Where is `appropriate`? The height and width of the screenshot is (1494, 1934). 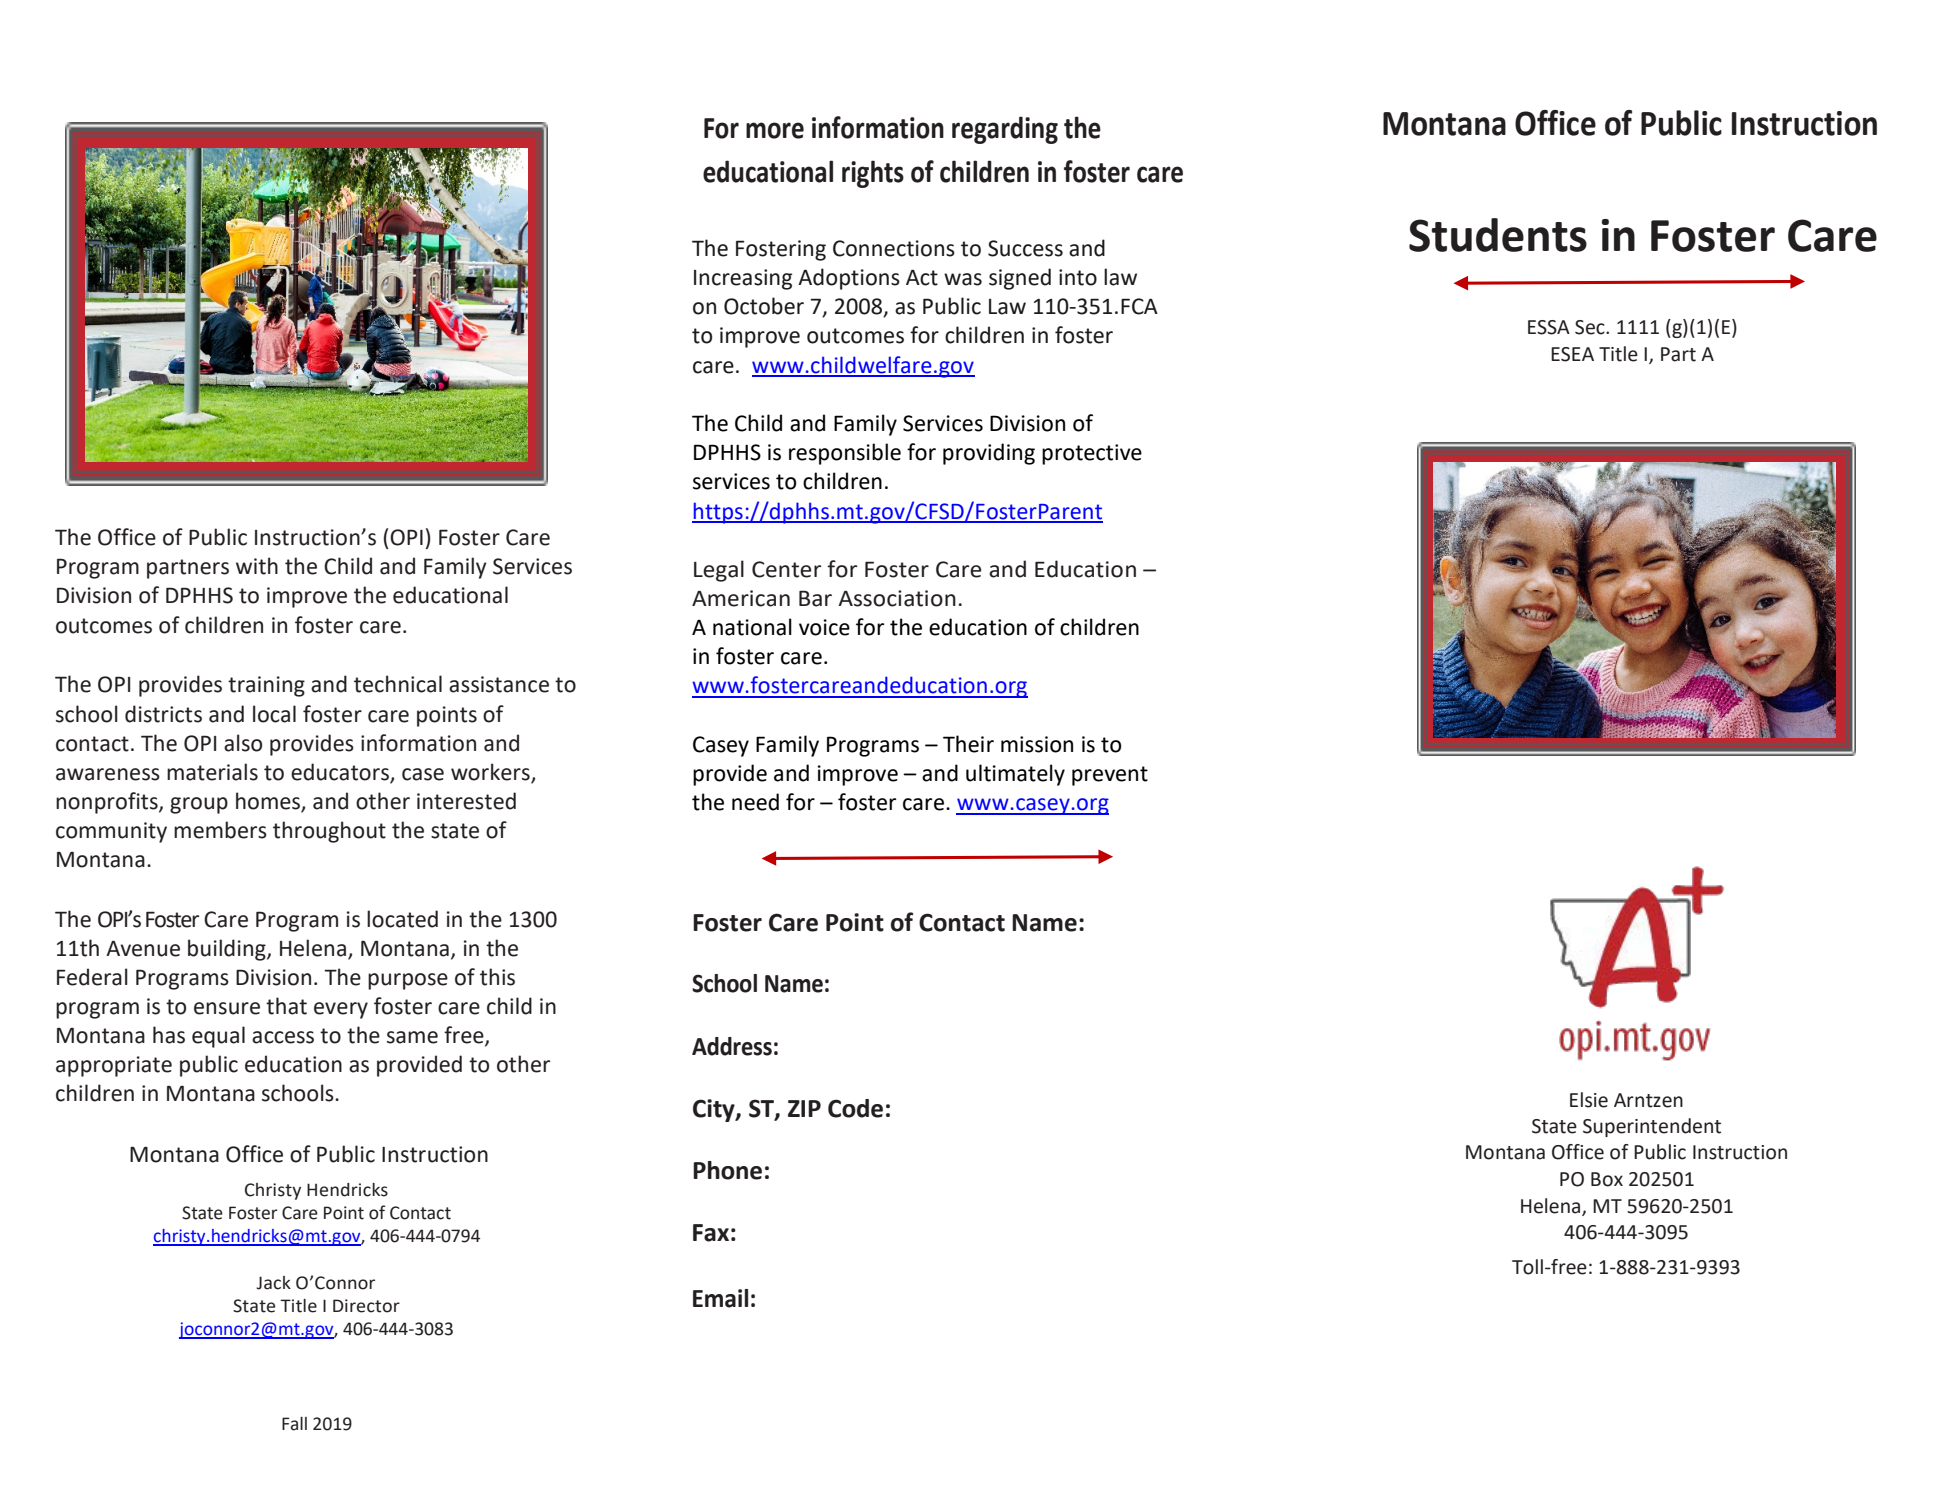
appropriate is located at coordinates (114, 1066).
